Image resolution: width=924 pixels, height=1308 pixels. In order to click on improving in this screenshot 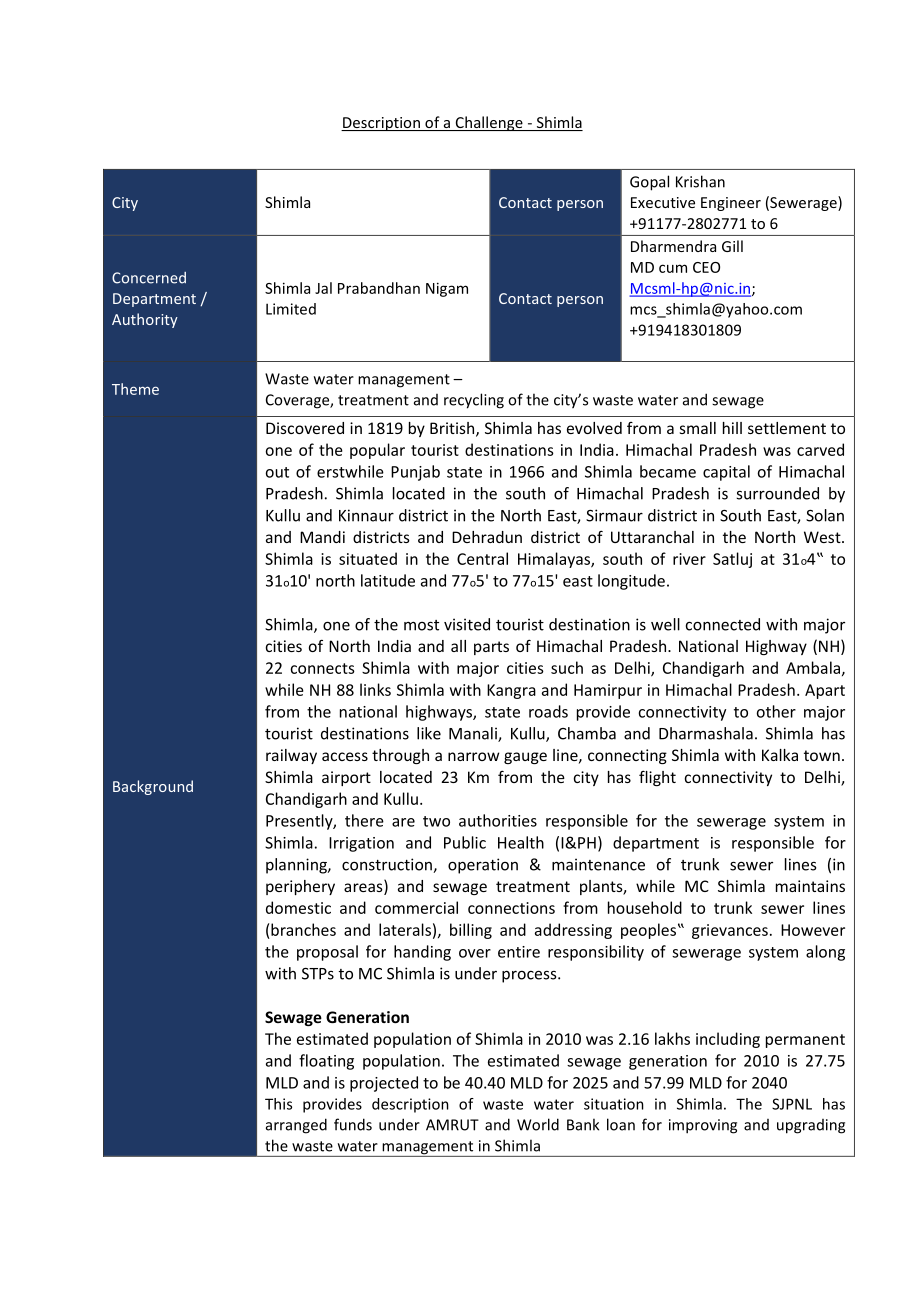, I will do `click(703, 1126)`.
